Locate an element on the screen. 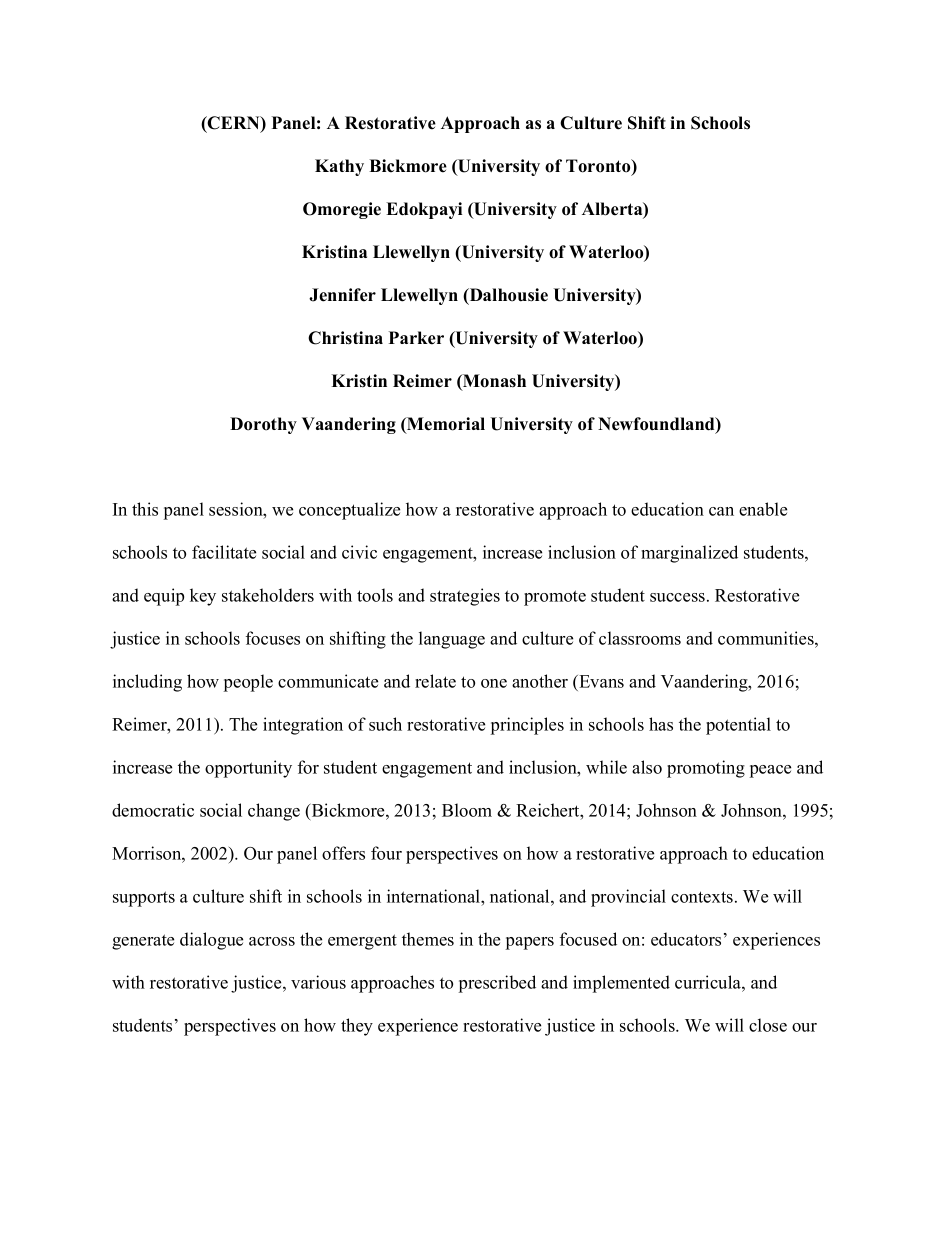  implemented is located at coordinates (621, 984).
